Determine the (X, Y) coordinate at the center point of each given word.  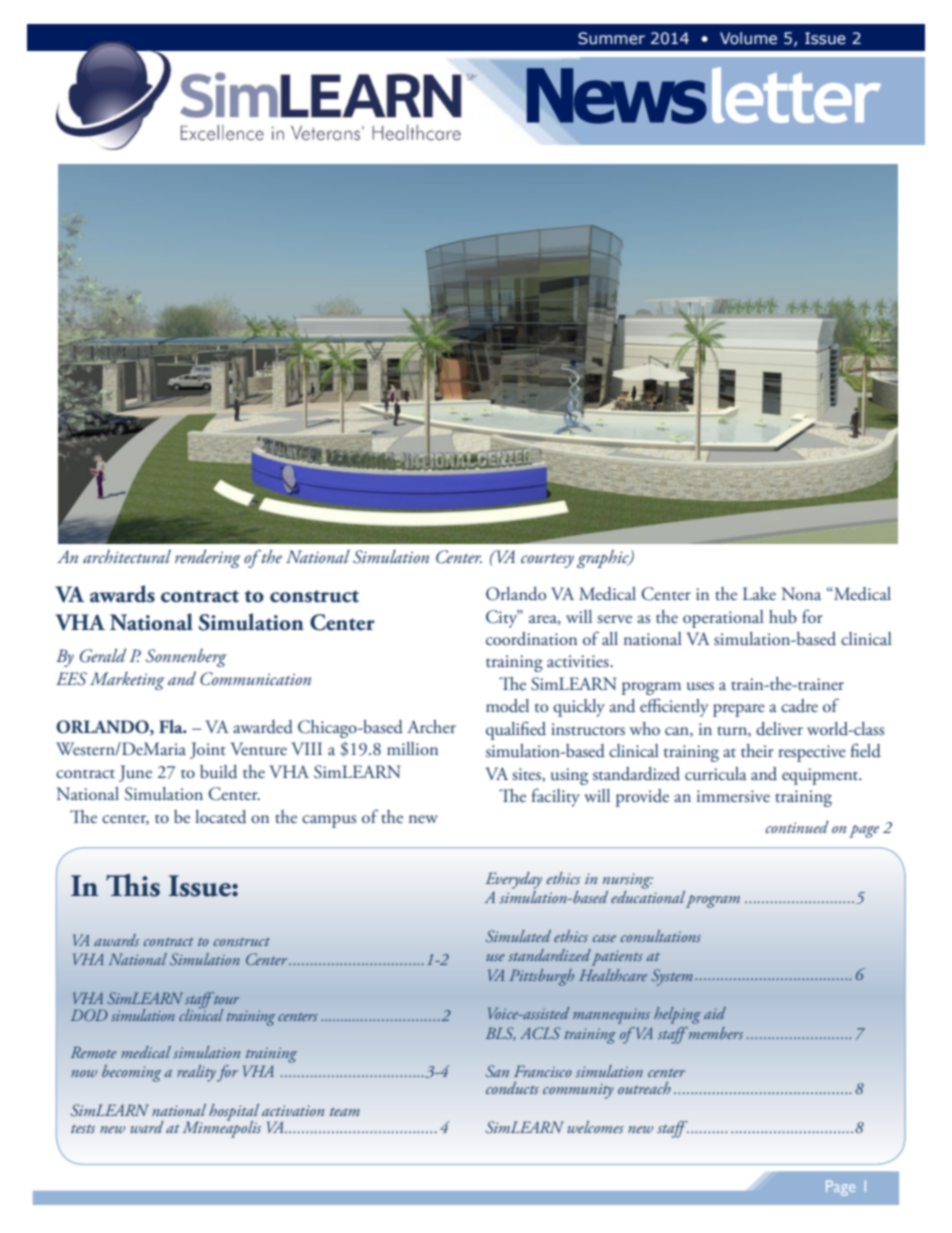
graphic (604, 558)
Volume (748, 38)
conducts (512, 1088)
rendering (208, 558)
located (220, 817)
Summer (611, 38)
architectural (127, 556)
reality (196, 1073)
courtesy (547, 561)
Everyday (513, 880)
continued (797, 827)
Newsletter (702, 96)
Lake (759, 593)
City (503, 619)
